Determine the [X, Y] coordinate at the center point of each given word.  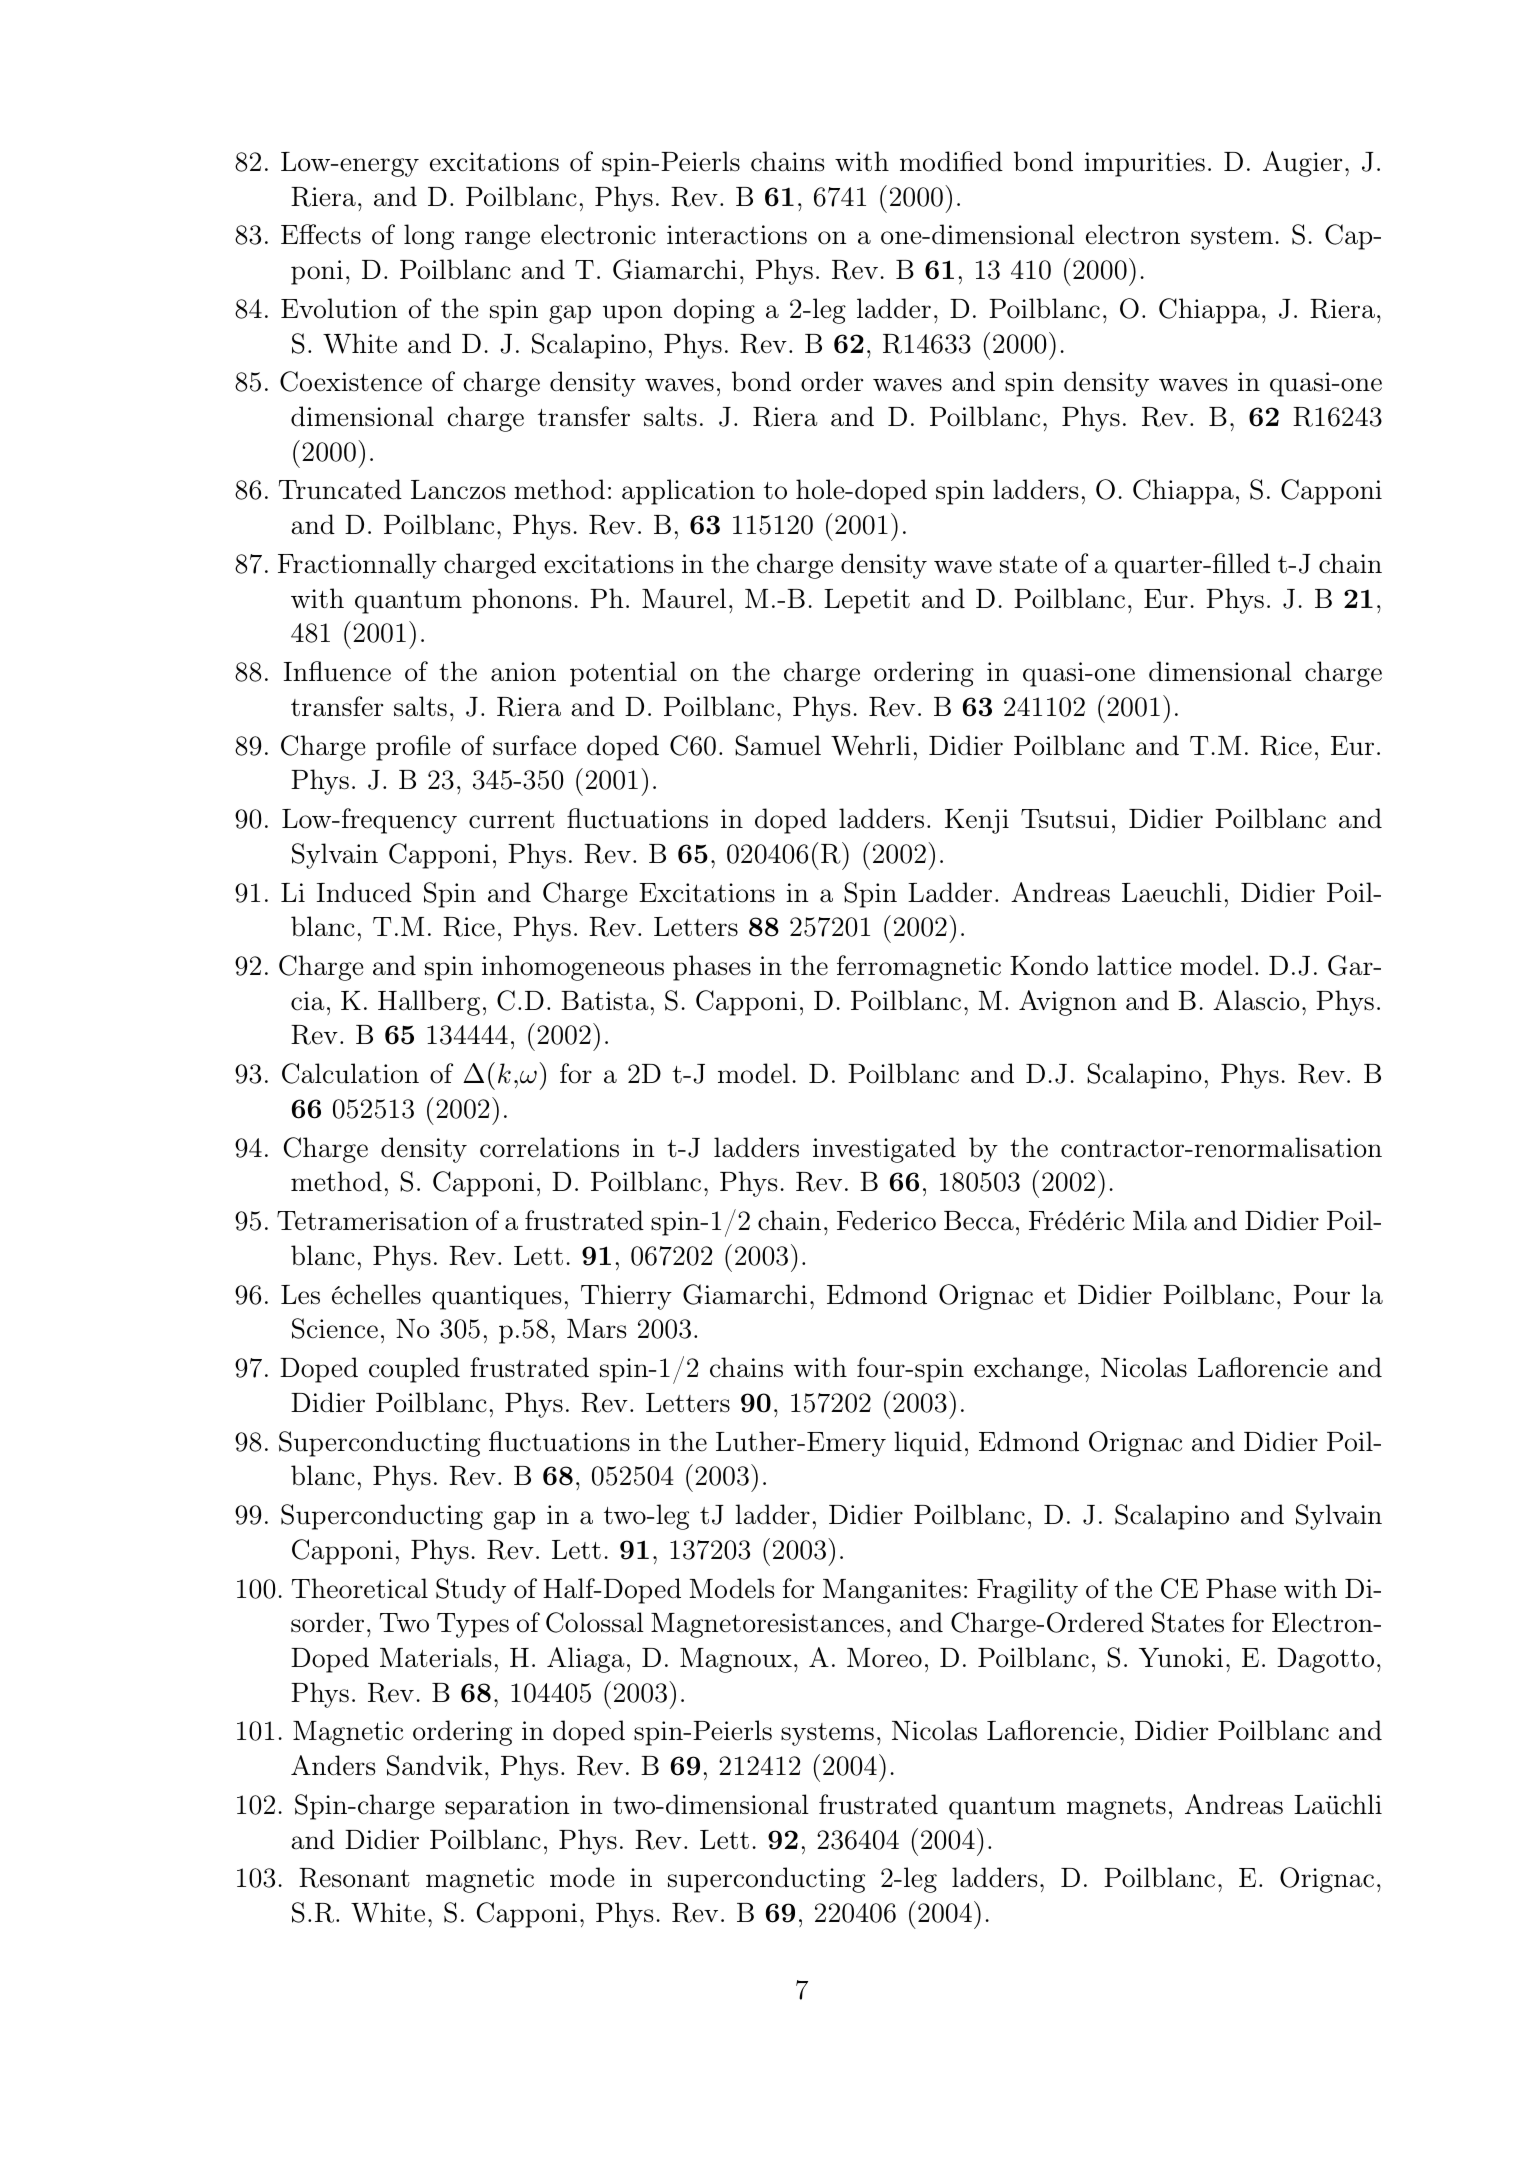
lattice [1134, 965]
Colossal [595, 1622]
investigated [884, 1150]
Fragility [1027, 1591]
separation [507, 1807]
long [429, 237]
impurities [1144, 164]
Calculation [350, 1073]
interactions [737, 235]
